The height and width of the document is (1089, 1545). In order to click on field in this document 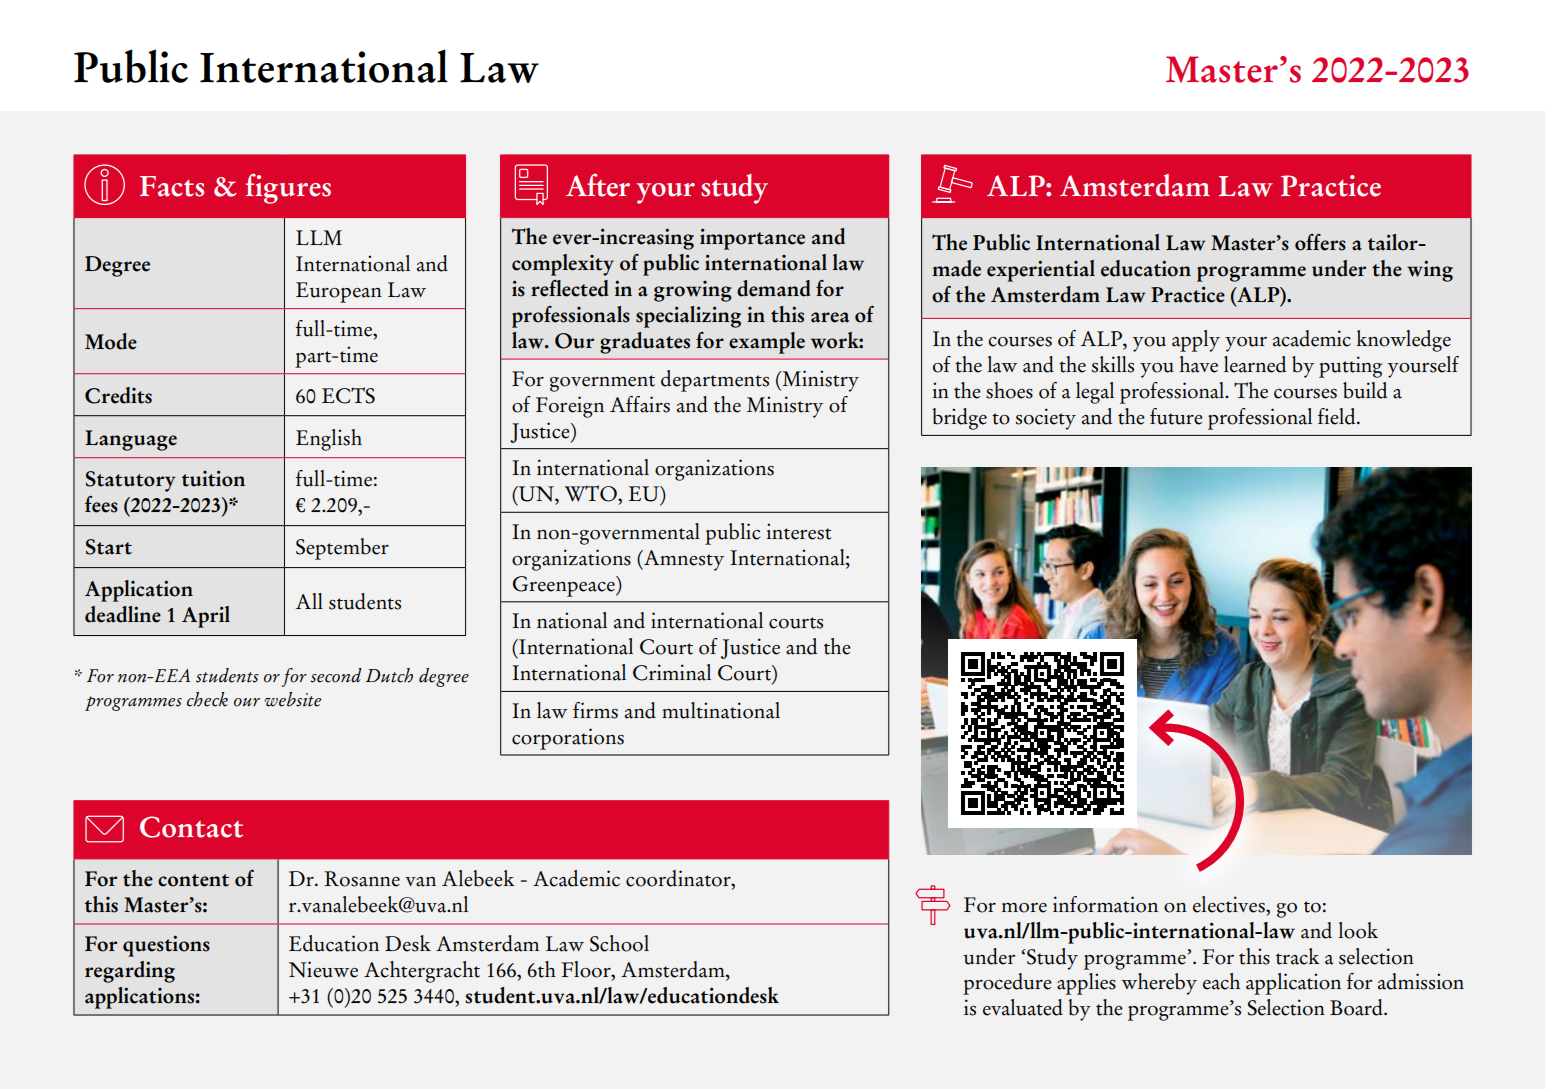, I will do `click(1338, 416)`.
